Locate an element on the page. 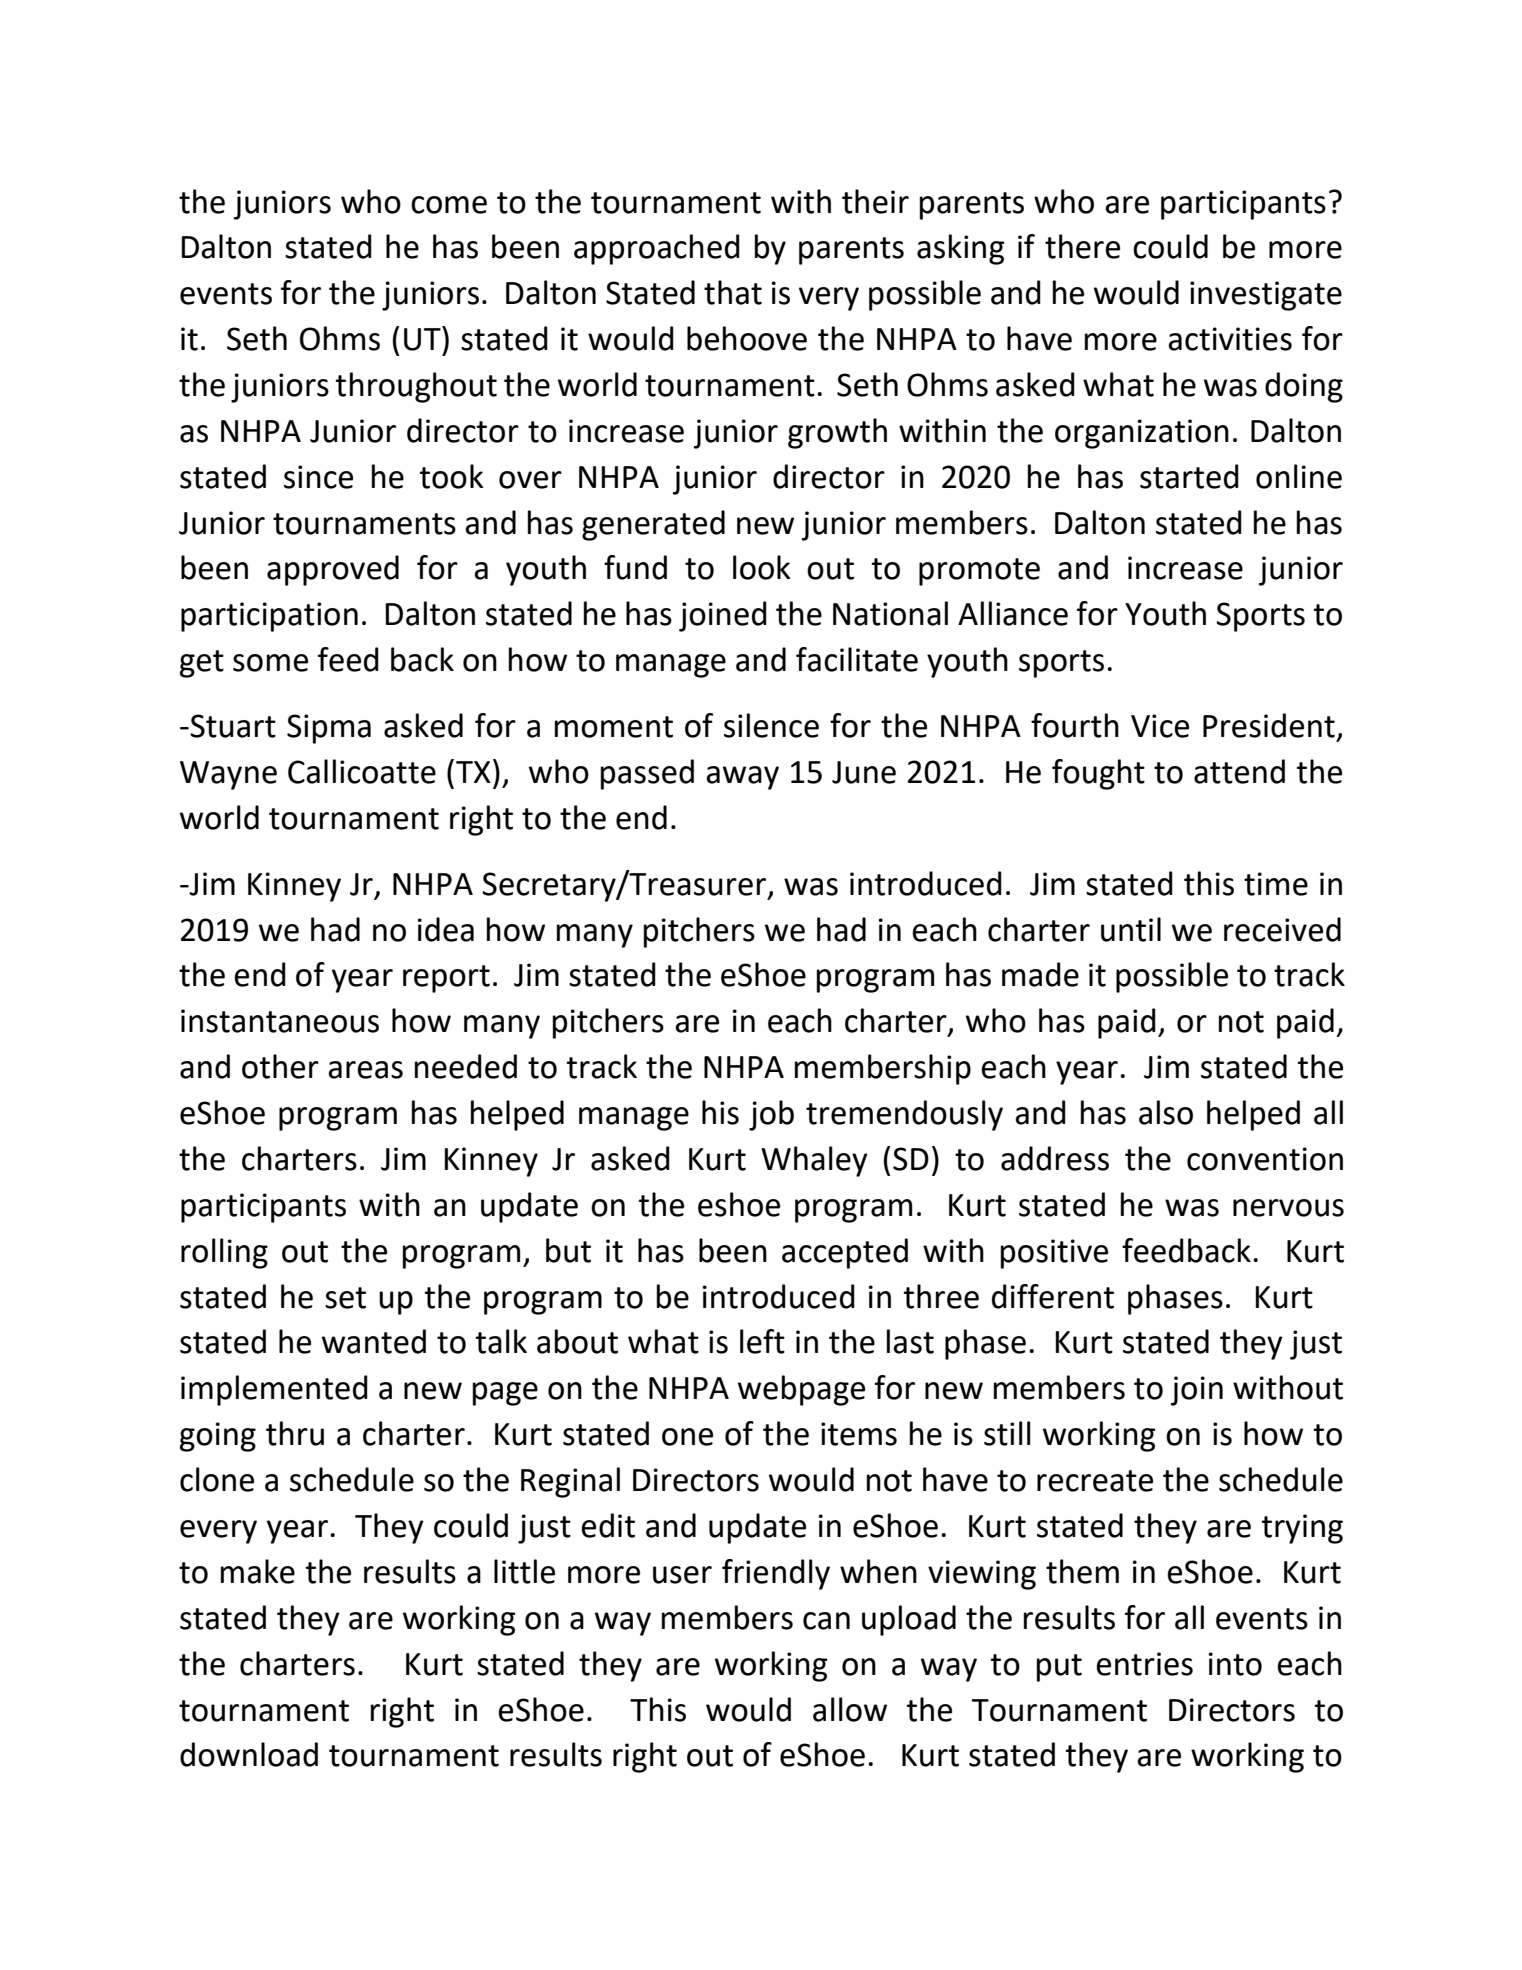  that is located at coordinates (733, 292).
